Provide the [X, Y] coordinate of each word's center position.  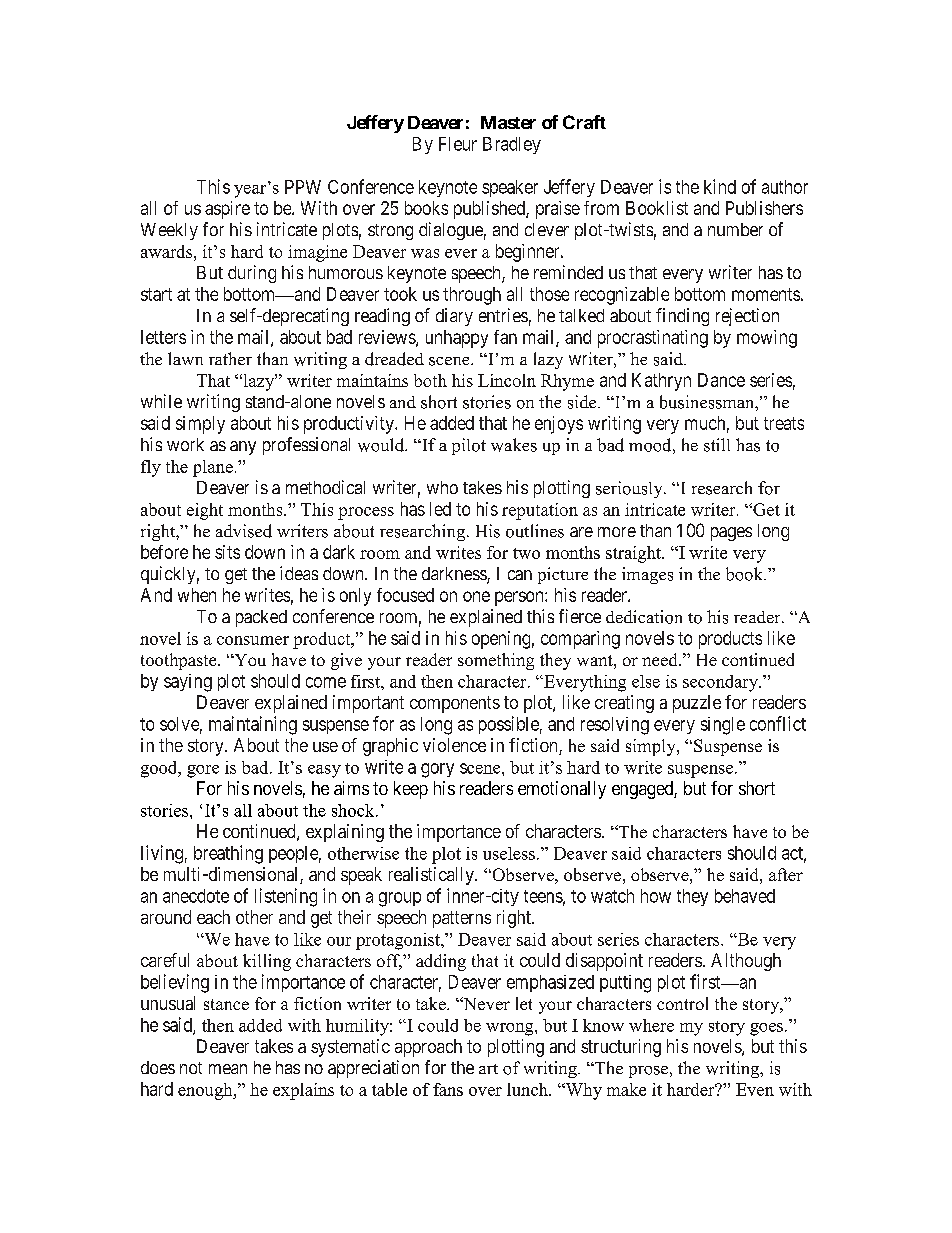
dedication [644, 617]
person [520, 598]
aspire [227, 210]
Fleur [458, 144]
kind [720, 186]
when [197, 595]
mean [228, 1069]
